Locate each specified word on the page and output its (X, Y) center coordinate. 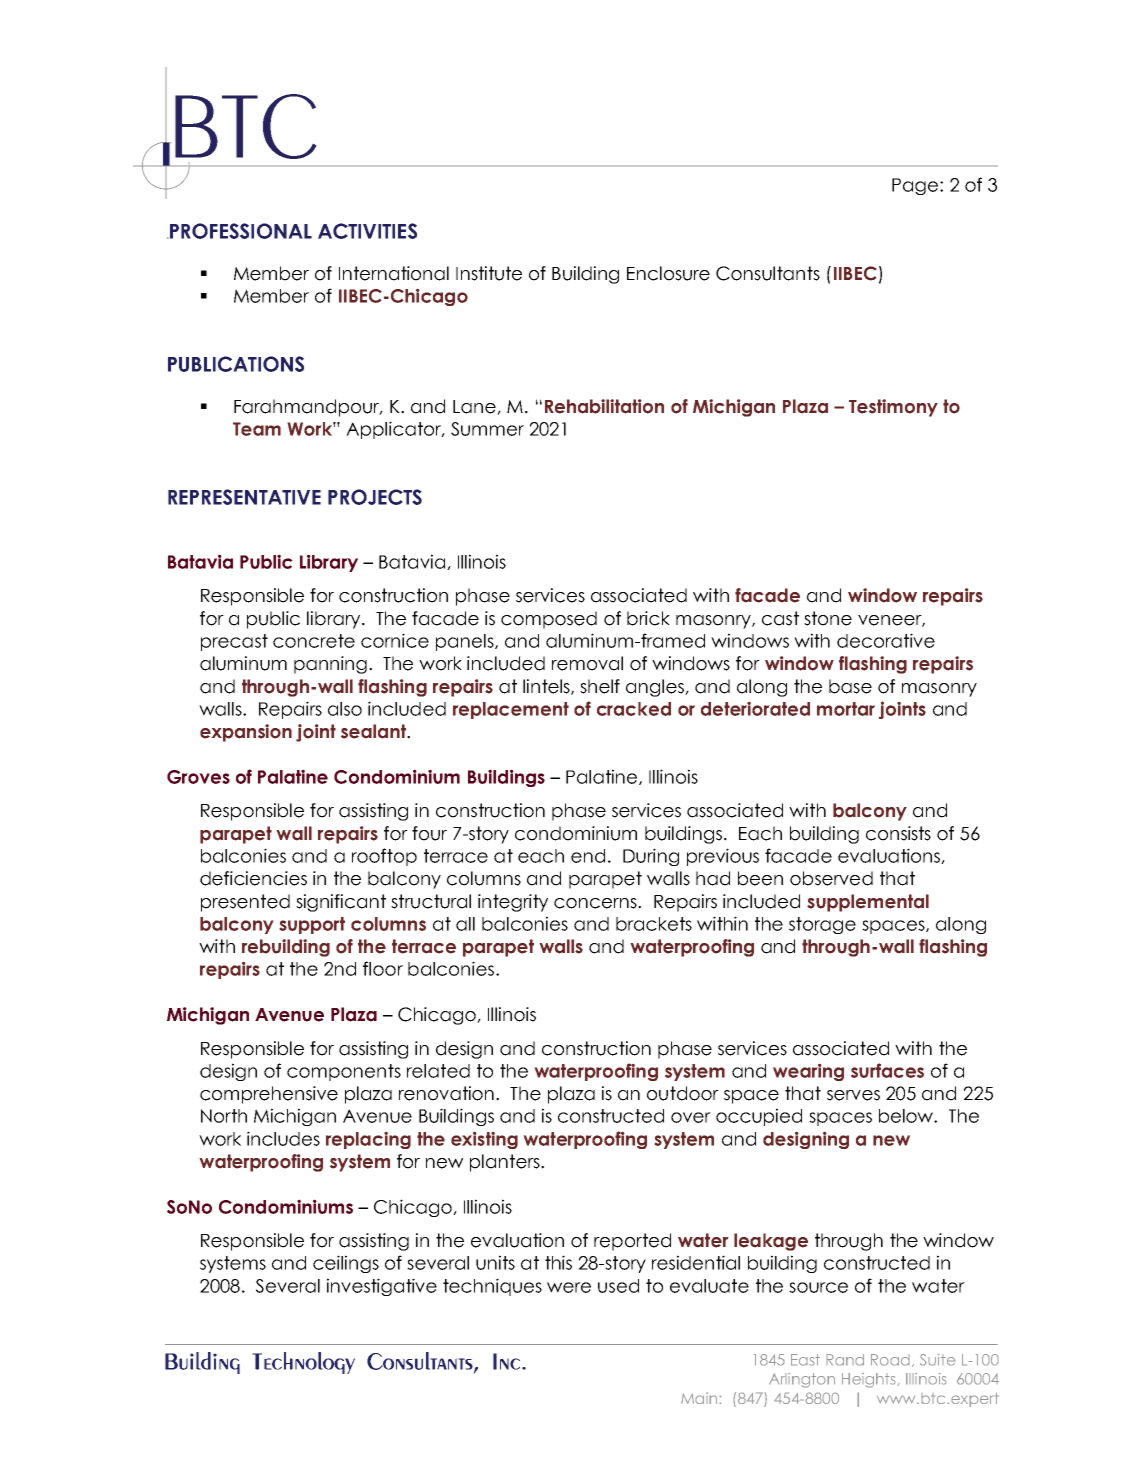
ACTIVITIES (367, 231)
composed (549, 620)
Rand (845, 1360)
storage (822, 925)
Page (916, 186)
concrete (314, 641)
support (312, 925)
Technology (303, 1363)
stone (828, 618)
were (569, 1287)
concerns (596, 903)
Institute (489, 273)
